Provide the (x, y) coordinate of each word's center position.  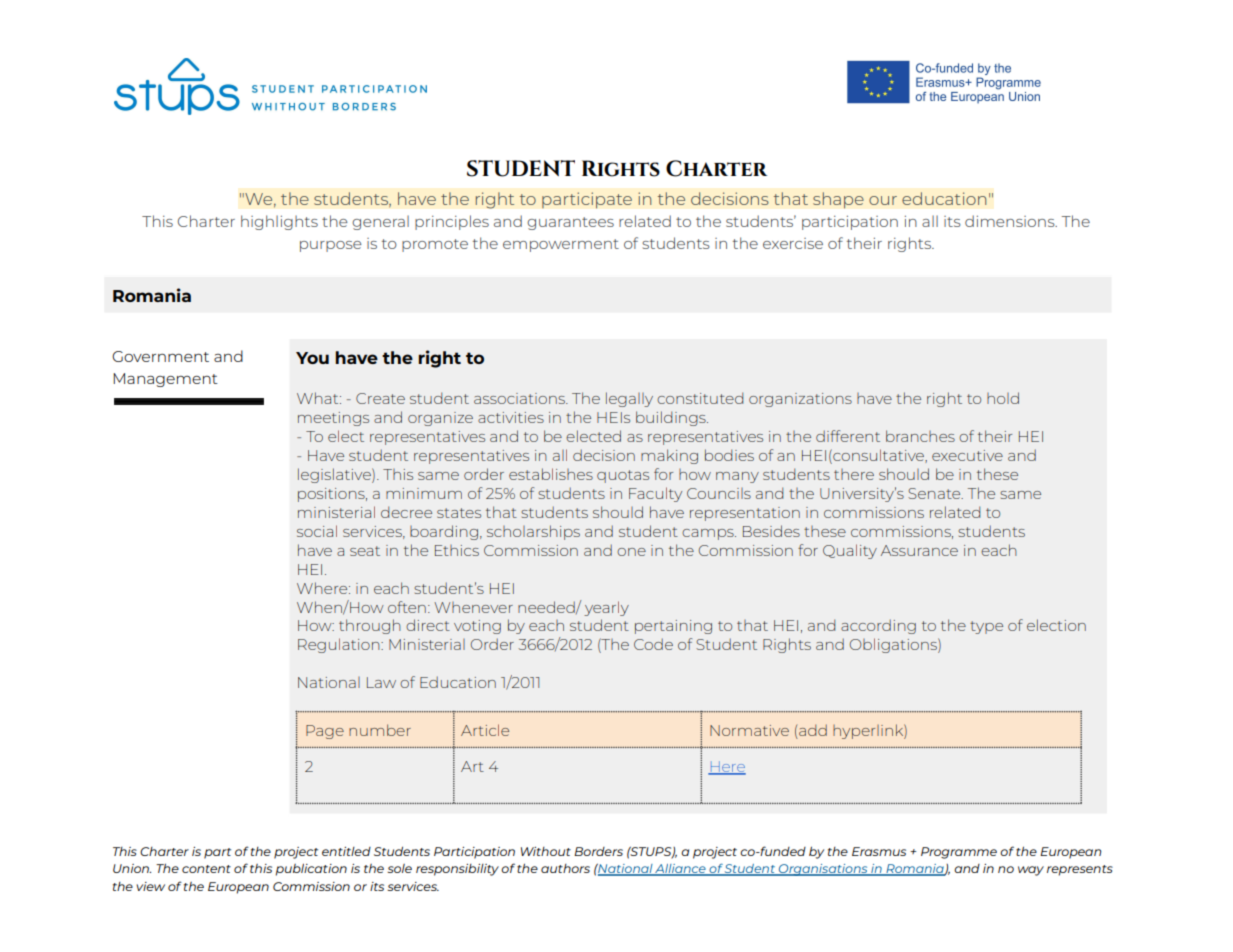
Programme (959, 853)
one (631, 552)
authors (565, 868)
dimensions (1011, 221)
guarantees (570, 223)
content (206, 869)
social (317, 531)
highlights (279, 222)
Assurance (919, 550)
